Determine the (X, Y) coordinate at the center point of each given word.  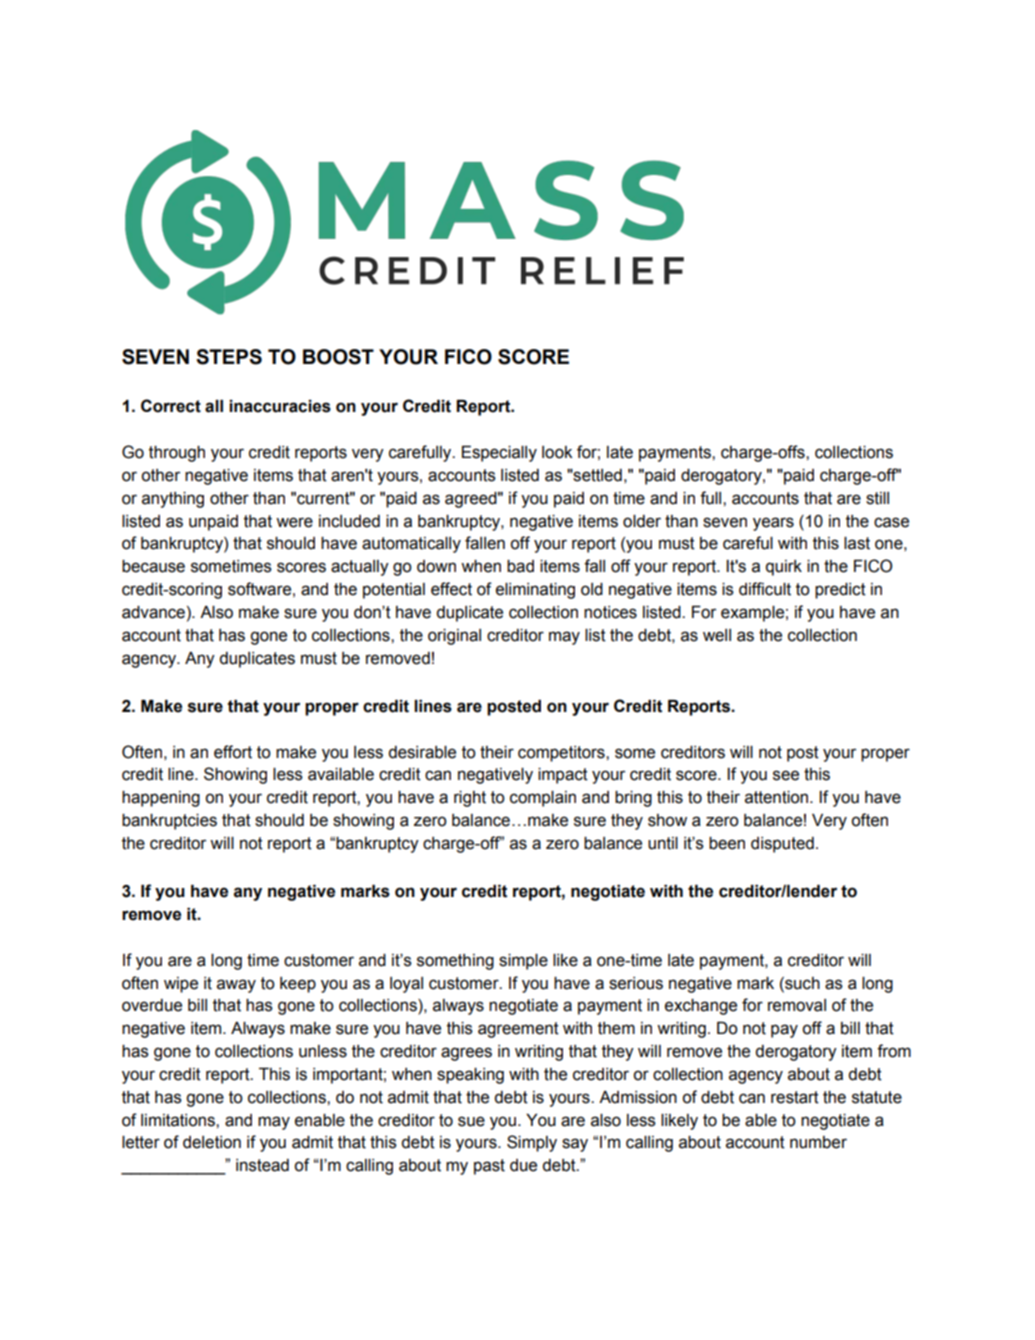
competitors (562, 754)
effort (233, 752)
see (786, 775)
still (877, 498)
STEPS (229, 357)
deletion (212, 1142)
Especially (499, 454)
